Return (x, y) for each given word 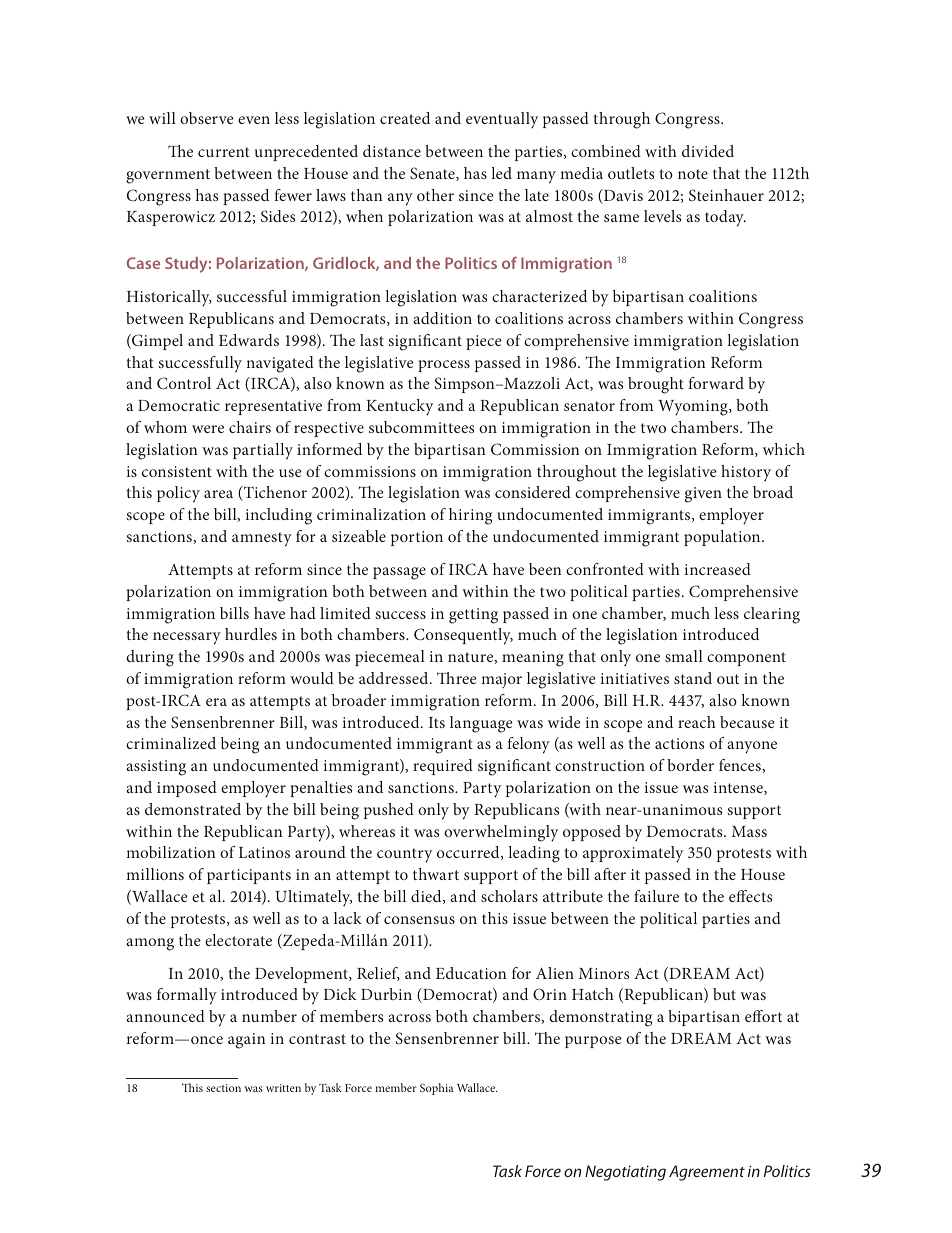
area (218, 494)
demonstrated (193, 809)
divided (708, 151)
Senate (433, 174)
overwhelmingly (501, 833)
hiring (470, 516)
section (223, 1088)
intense (739, 788)
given (703, 495)
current (224, 152)
